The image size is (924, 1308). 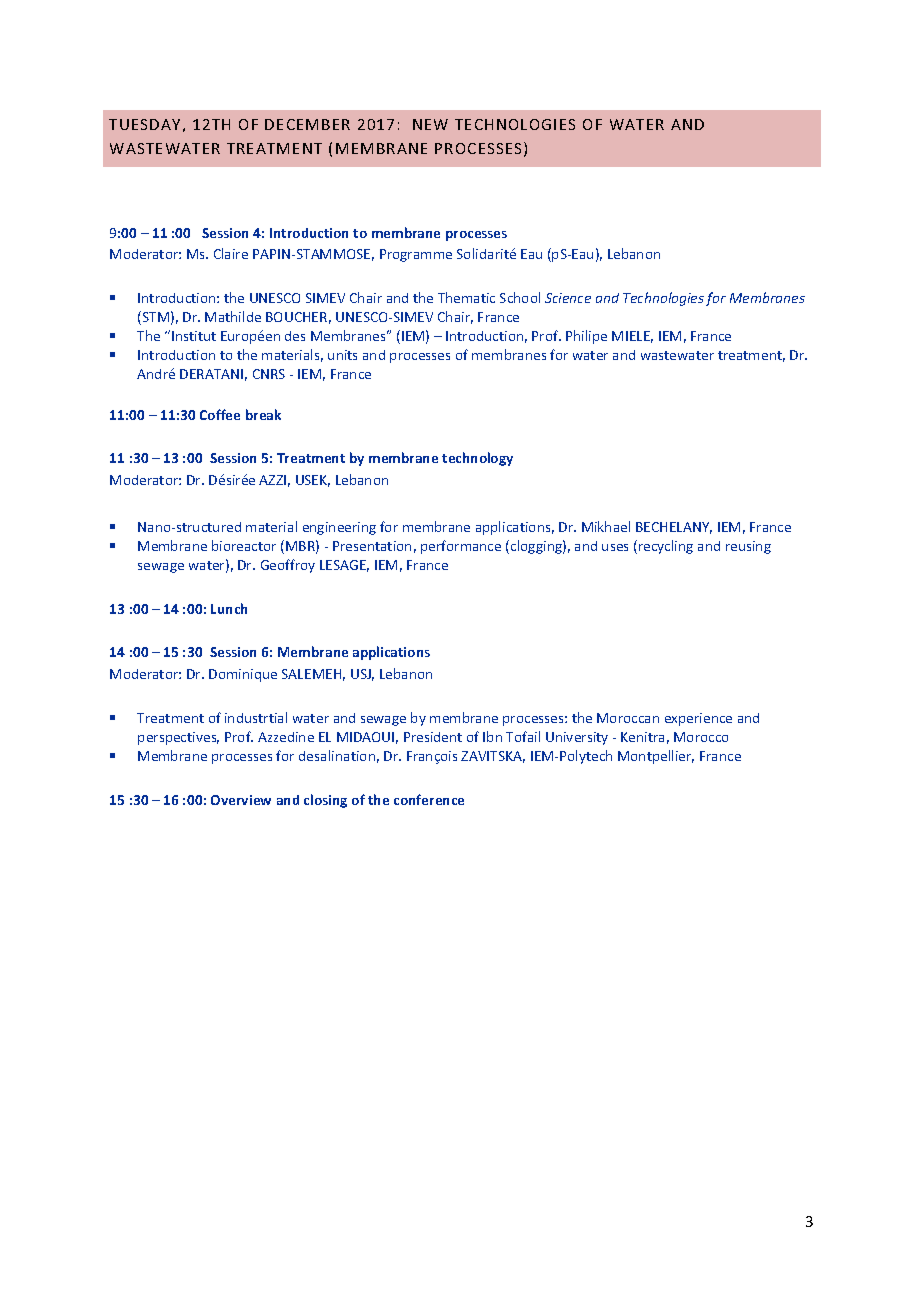 What do you see at coordinates (568, 298) in the document?
I see `Science` at bounding box center [568, 298].
